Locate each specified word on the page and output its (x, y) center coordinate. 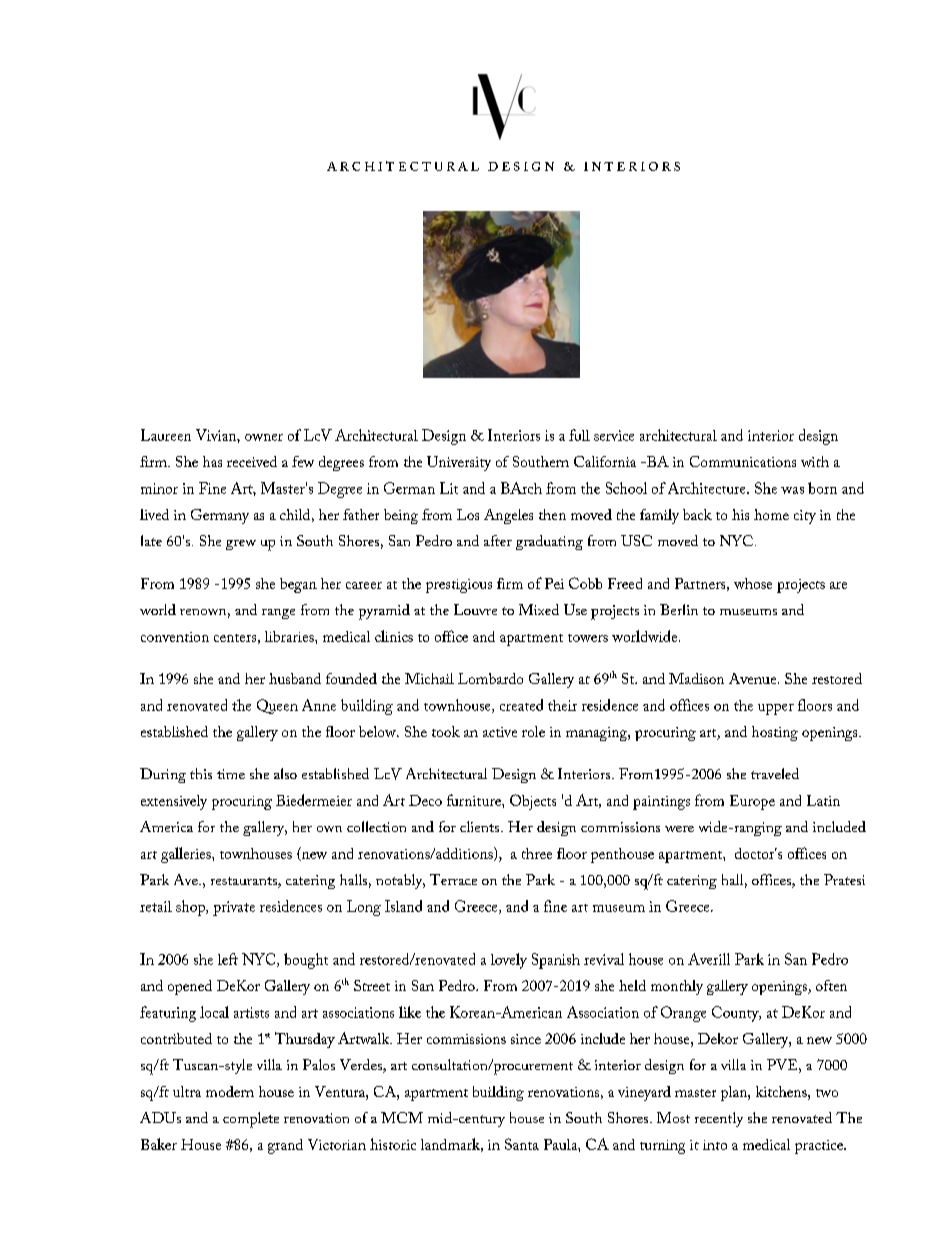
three (537, 853)
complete (251, 1120)
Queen (277, 706)
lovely (509, 961)
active (500, 732)
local (214, 1012)
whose (753, 583)
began (298, 585)
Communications (743, 461)
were (679, 829)
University (459, 463)
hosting (775, 733)
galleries (187, 855)
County (736, 1014)
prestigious (459, 586)
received (252, 461)
